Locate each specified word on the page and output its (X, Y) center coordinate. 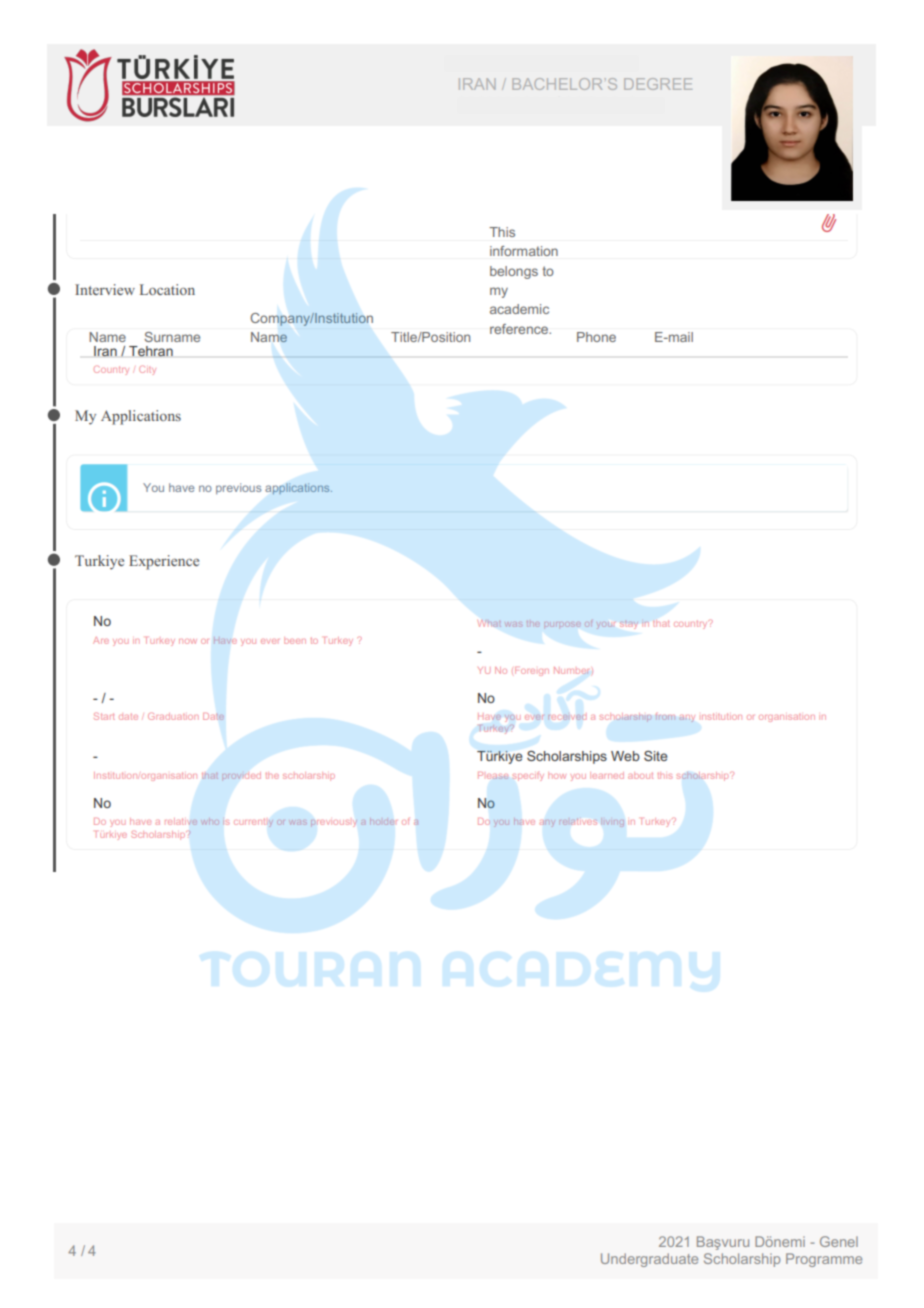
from (665, 717)
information (524, 251)
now (188, 641)
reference (520, 329)
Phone (596, 337)
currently (253, 823)
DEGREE (658, 84)
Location (167, 289)
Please (493, 775)
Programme (824, 1260)
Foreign (532, 671)
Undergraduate (649, 1260)
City (147, 370)
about (640, 775)
